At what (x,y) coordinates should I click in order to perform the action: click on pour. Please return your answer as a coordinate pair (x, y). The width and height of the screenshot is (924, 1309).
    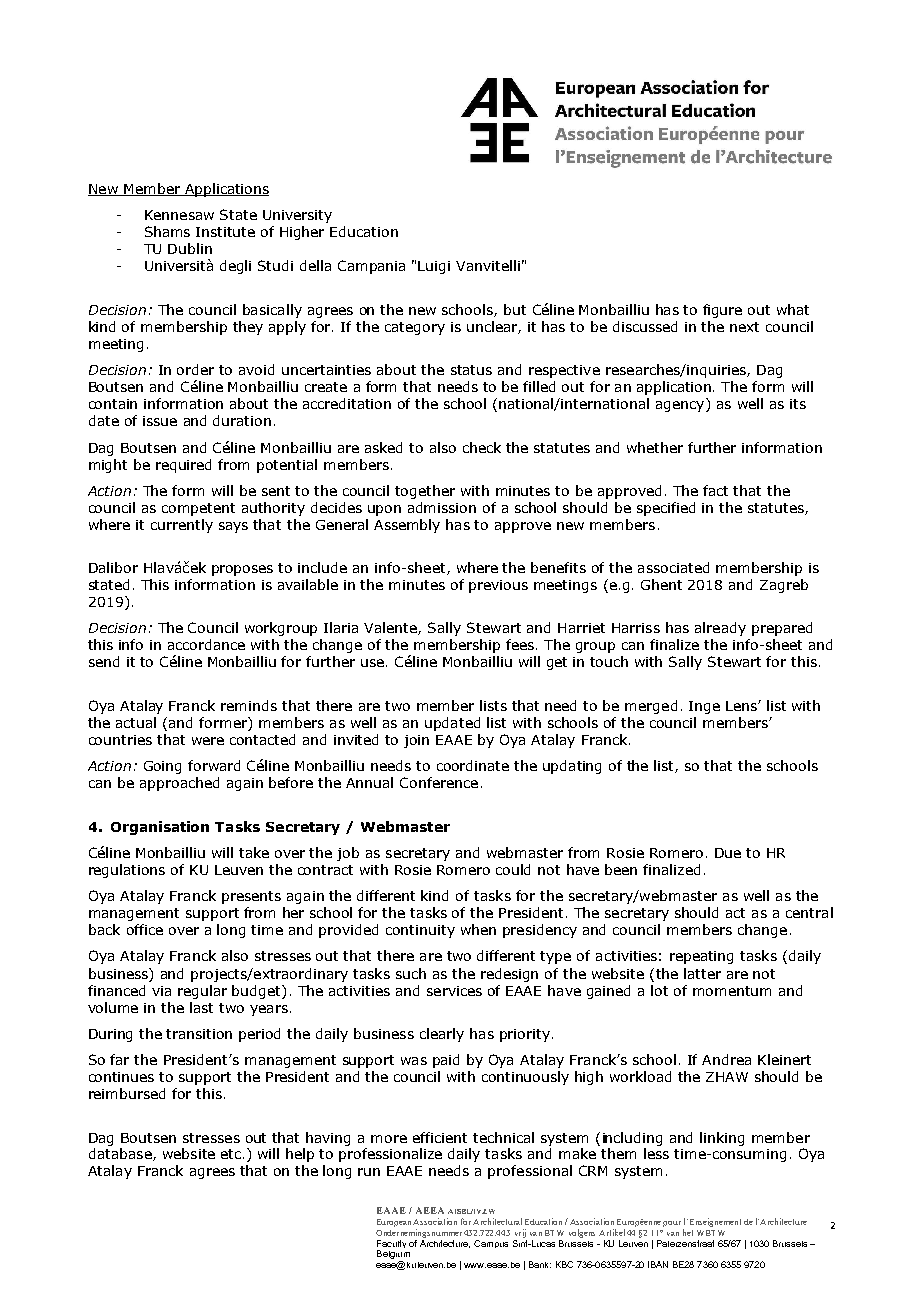
    Looking at the image, I should click on (672, 1224).
